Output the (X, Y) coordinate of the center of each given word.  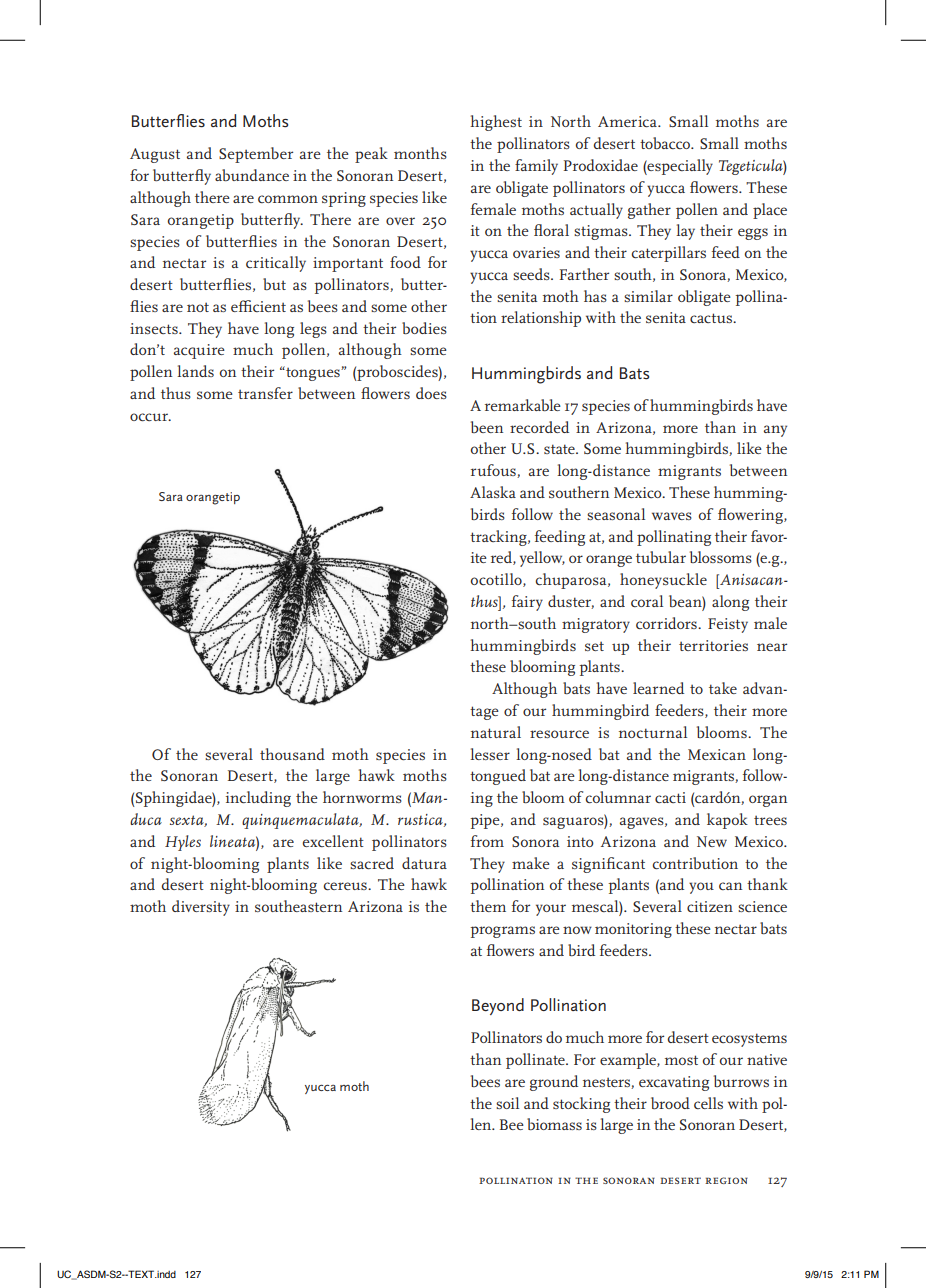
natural (496, 732)
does (431, 393)
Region (726, 1180)
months (420, 153)
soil (507, 1103)
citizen (710, 906)
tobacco (666, 143)
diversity (201, 908)
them (488, 906)
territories (713, 645)
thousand (292, 754)
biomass (554, 1124)
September (256, 155)
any (775, 431)
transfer (265, 393)
